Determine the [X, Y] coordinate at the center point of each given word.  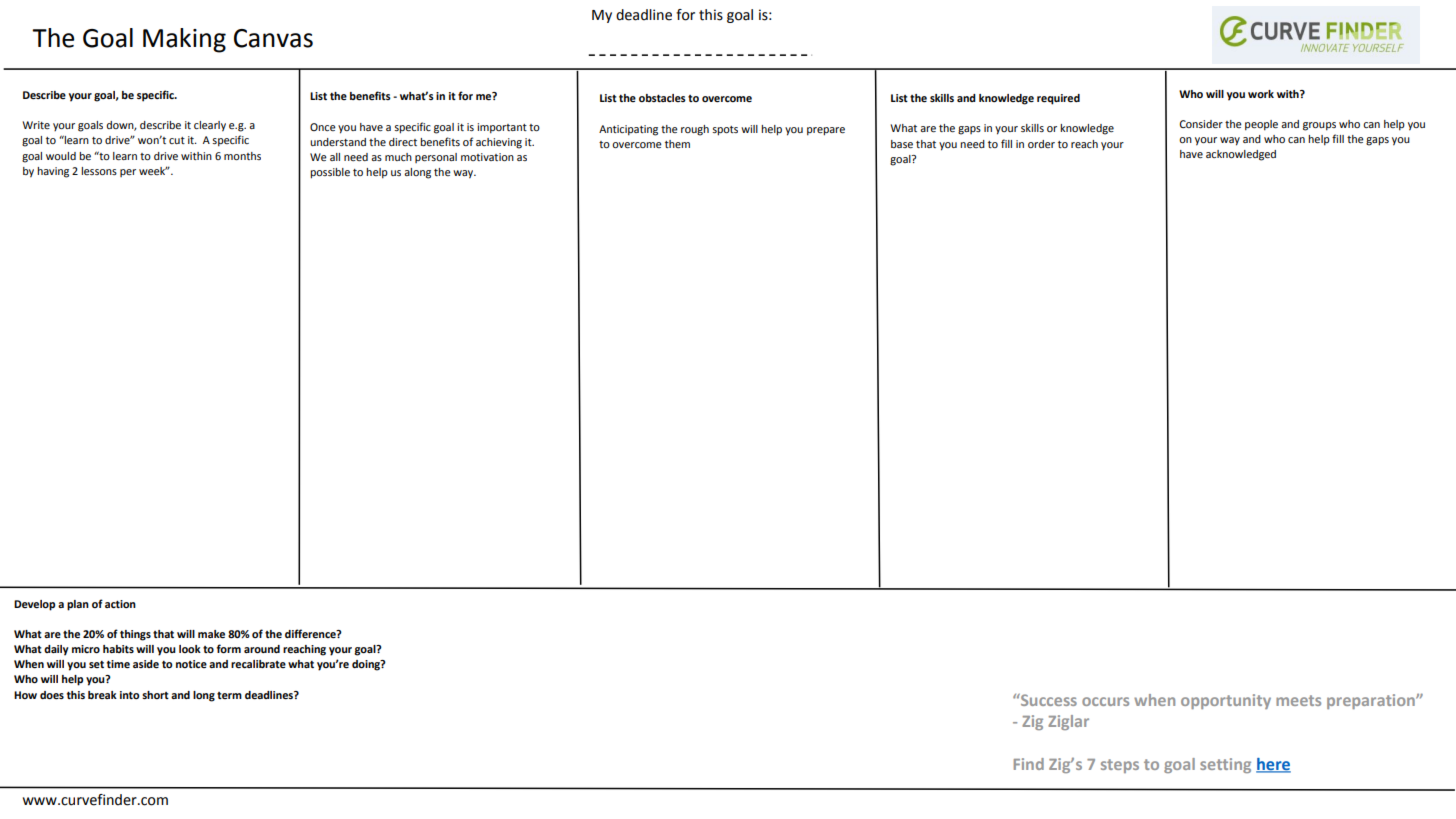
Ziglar [1068, 722]
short [155, 695]
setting [1225, 765]
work [1261, 94]
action [120, 604]
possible [330, 173]
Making [184, 40]
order [1041, 144]
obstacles [662, 98]
